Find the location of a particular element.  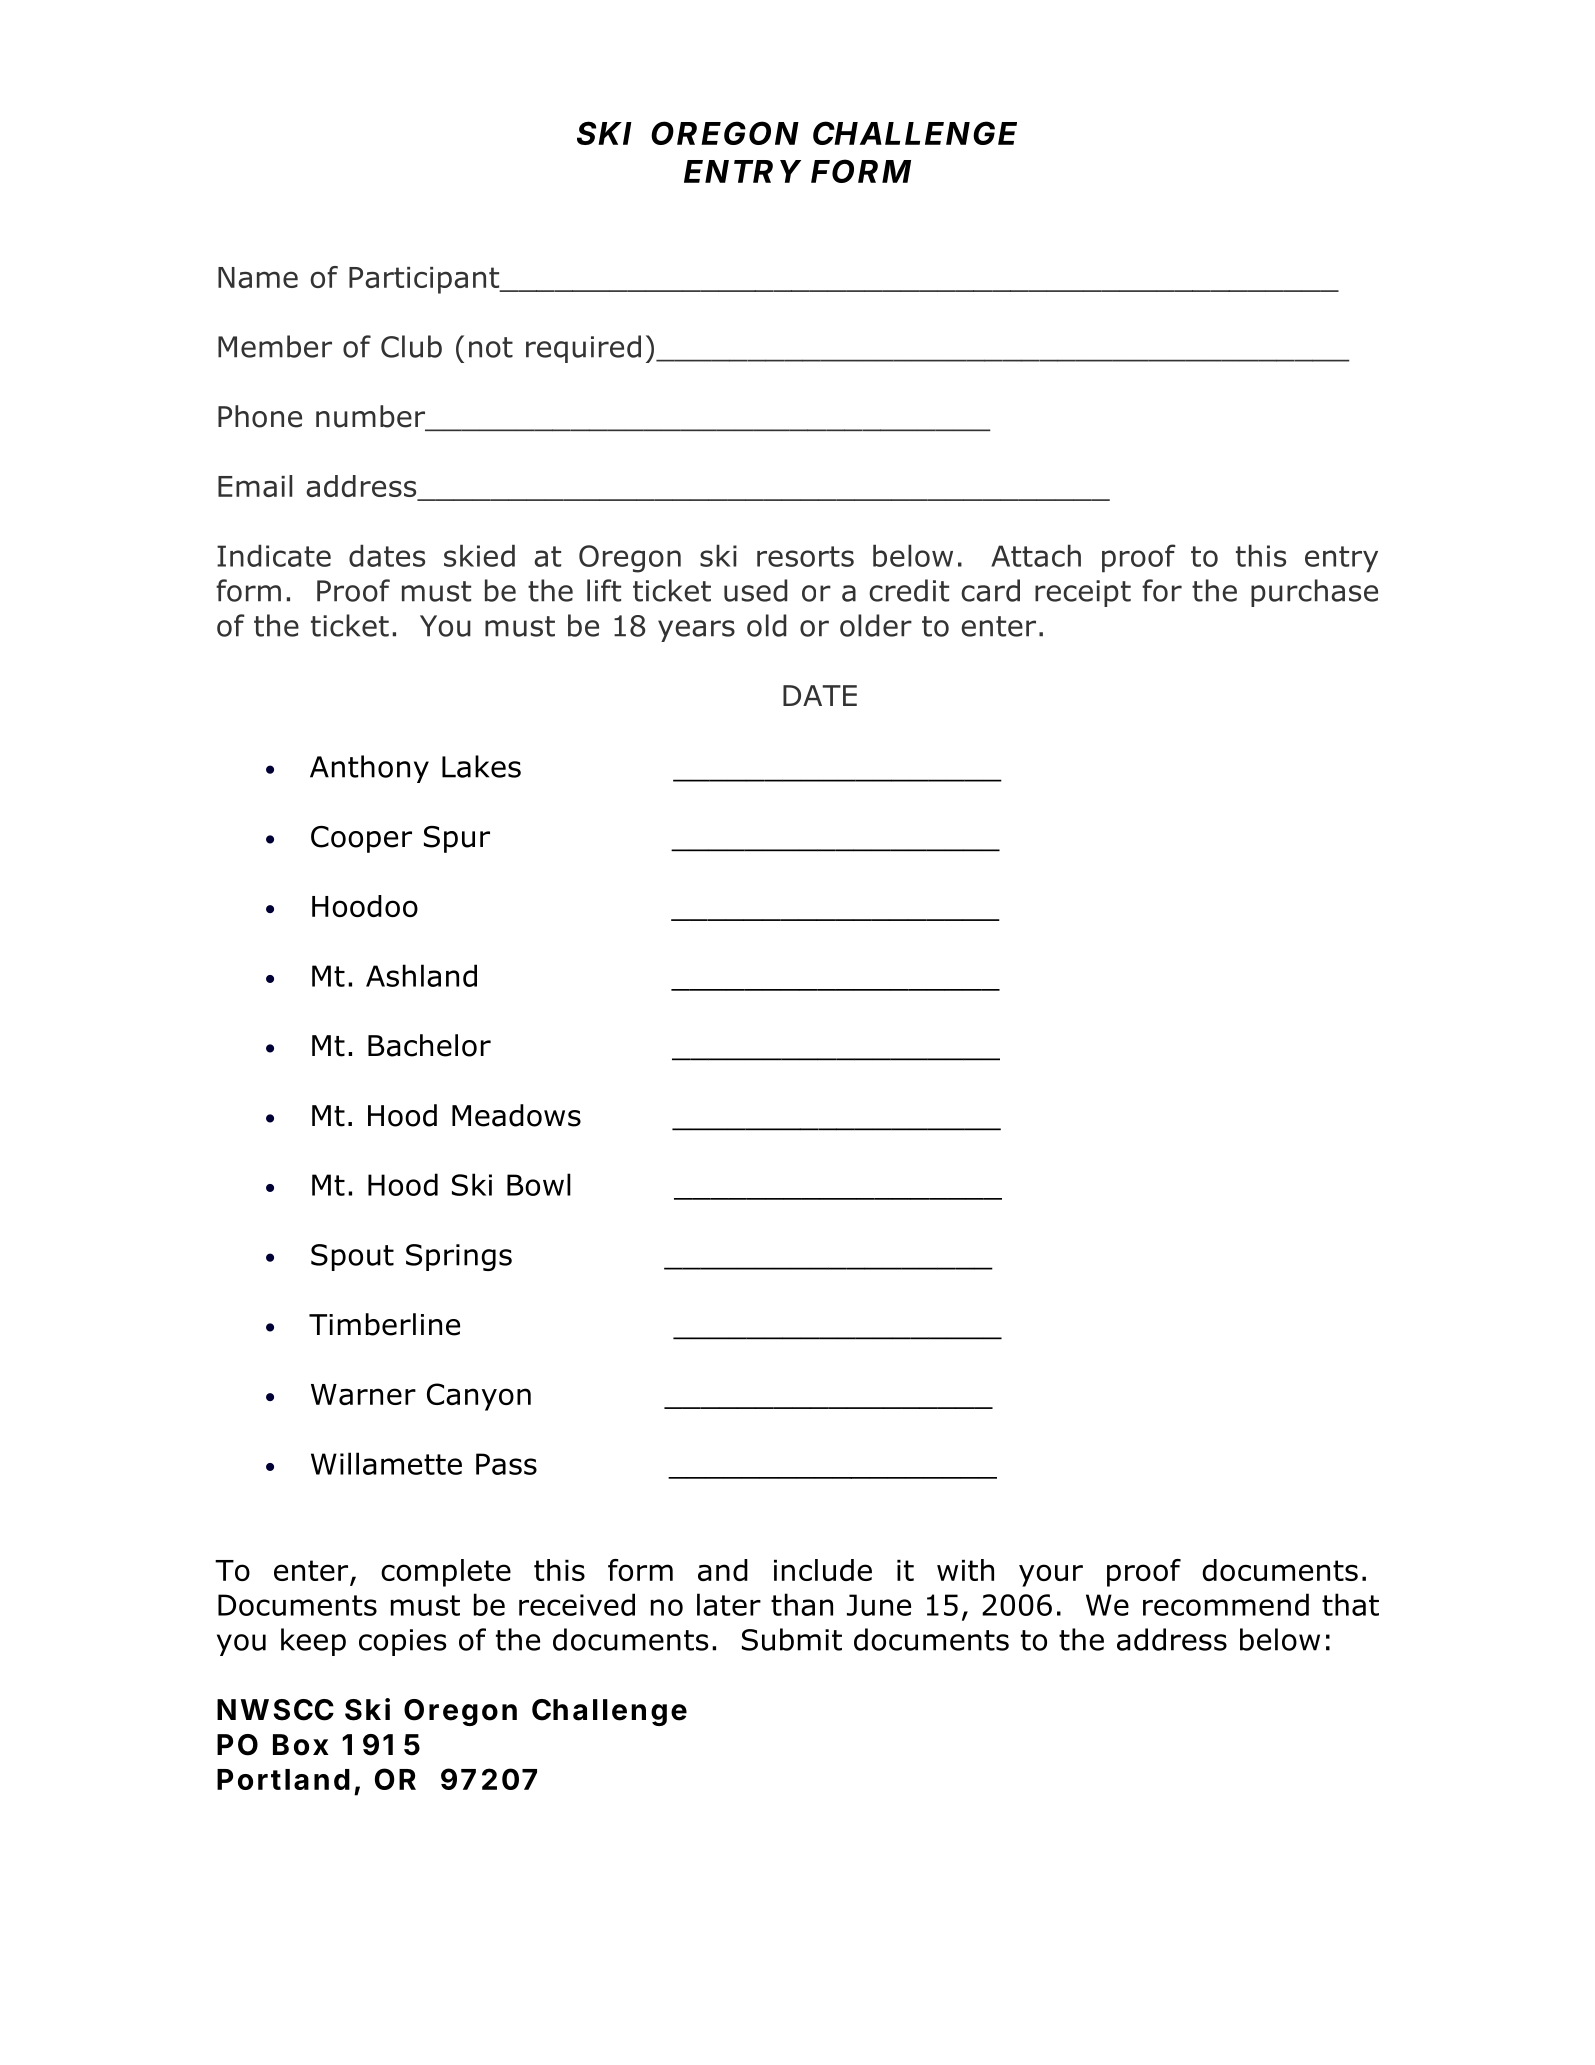

copies is located at coordinates (402, 1642).
